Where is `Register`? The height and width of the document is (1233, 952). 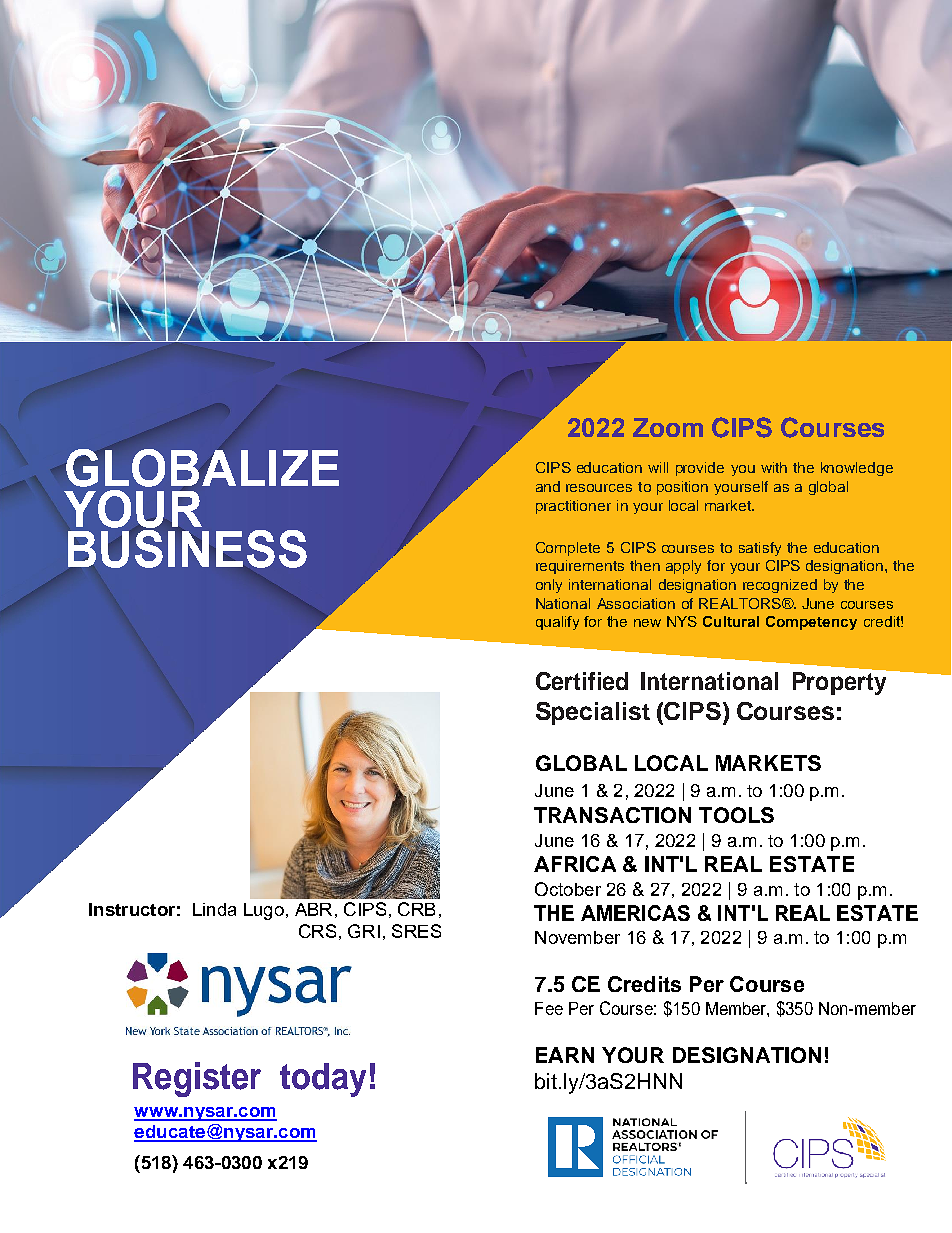
Register is located at coordinates (197, 1079).
